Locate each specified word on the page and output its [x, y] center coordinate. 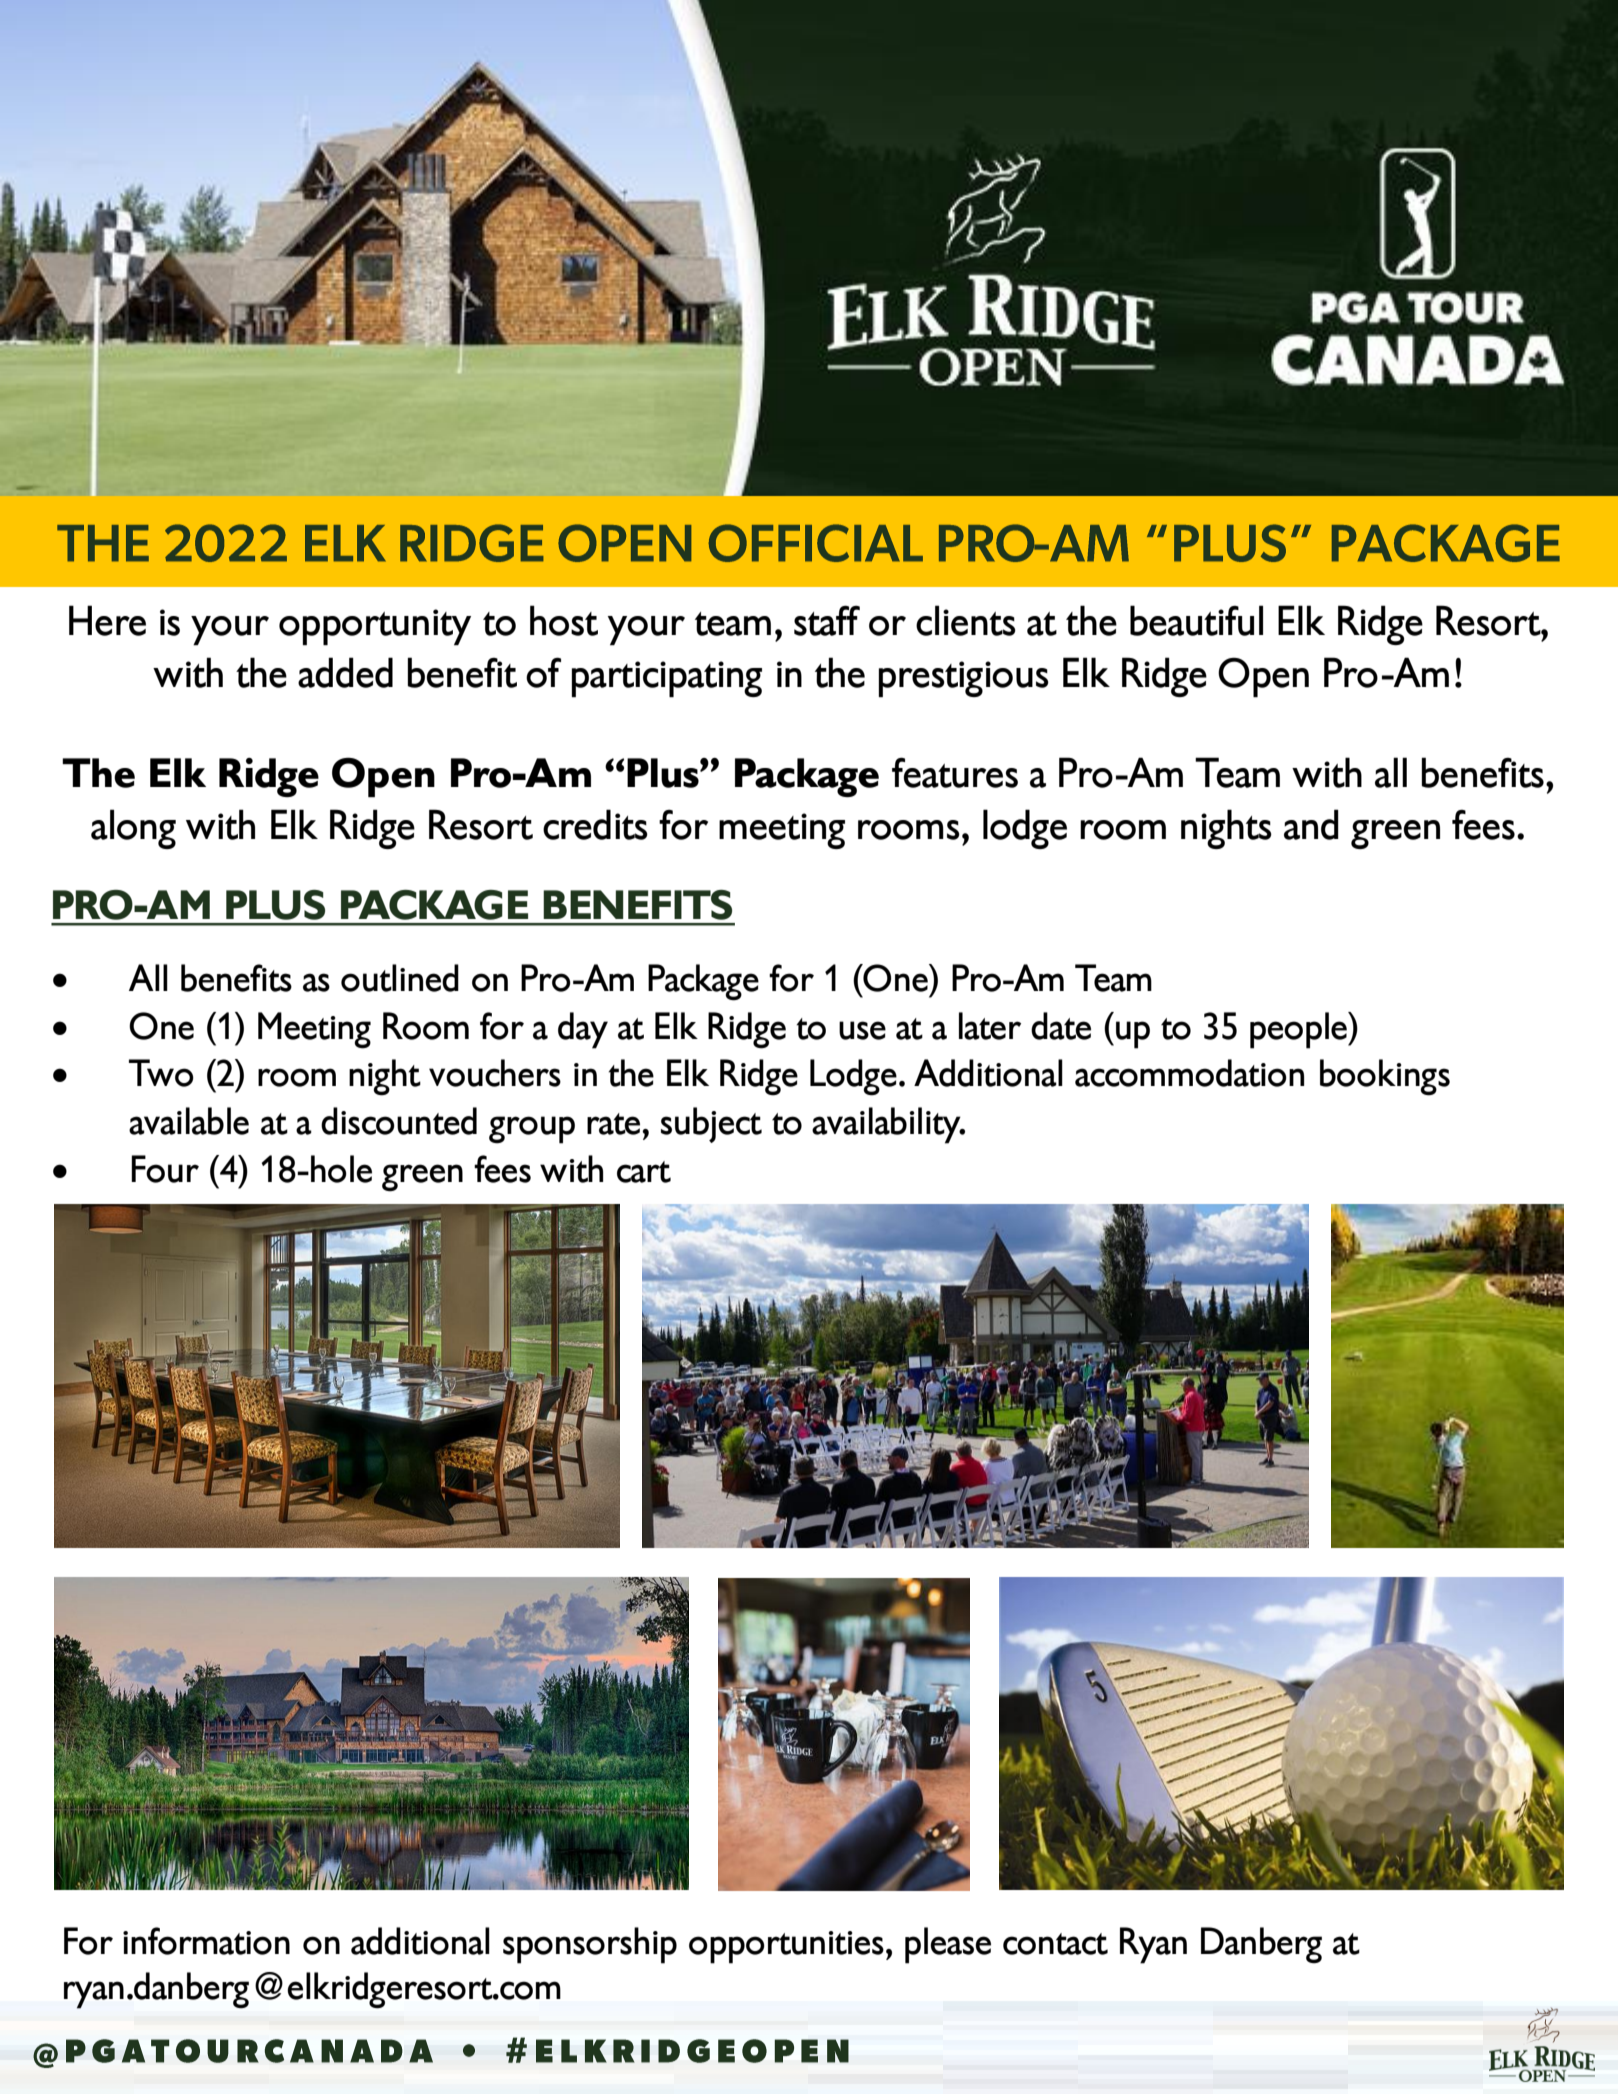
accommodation [1189, 1073]
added [345, 672]
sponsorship [590, 1945]
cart [644, 1172]
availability [887, 1125]
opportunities [786, 1947]
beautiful [1196, 620]
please [948, 1945]
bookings [1385, 1077]
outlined [400, 978]
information [206, 1941]
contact [1055, 1944]
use [862, 1030]
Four [165, 1169]
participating [666, 679]
